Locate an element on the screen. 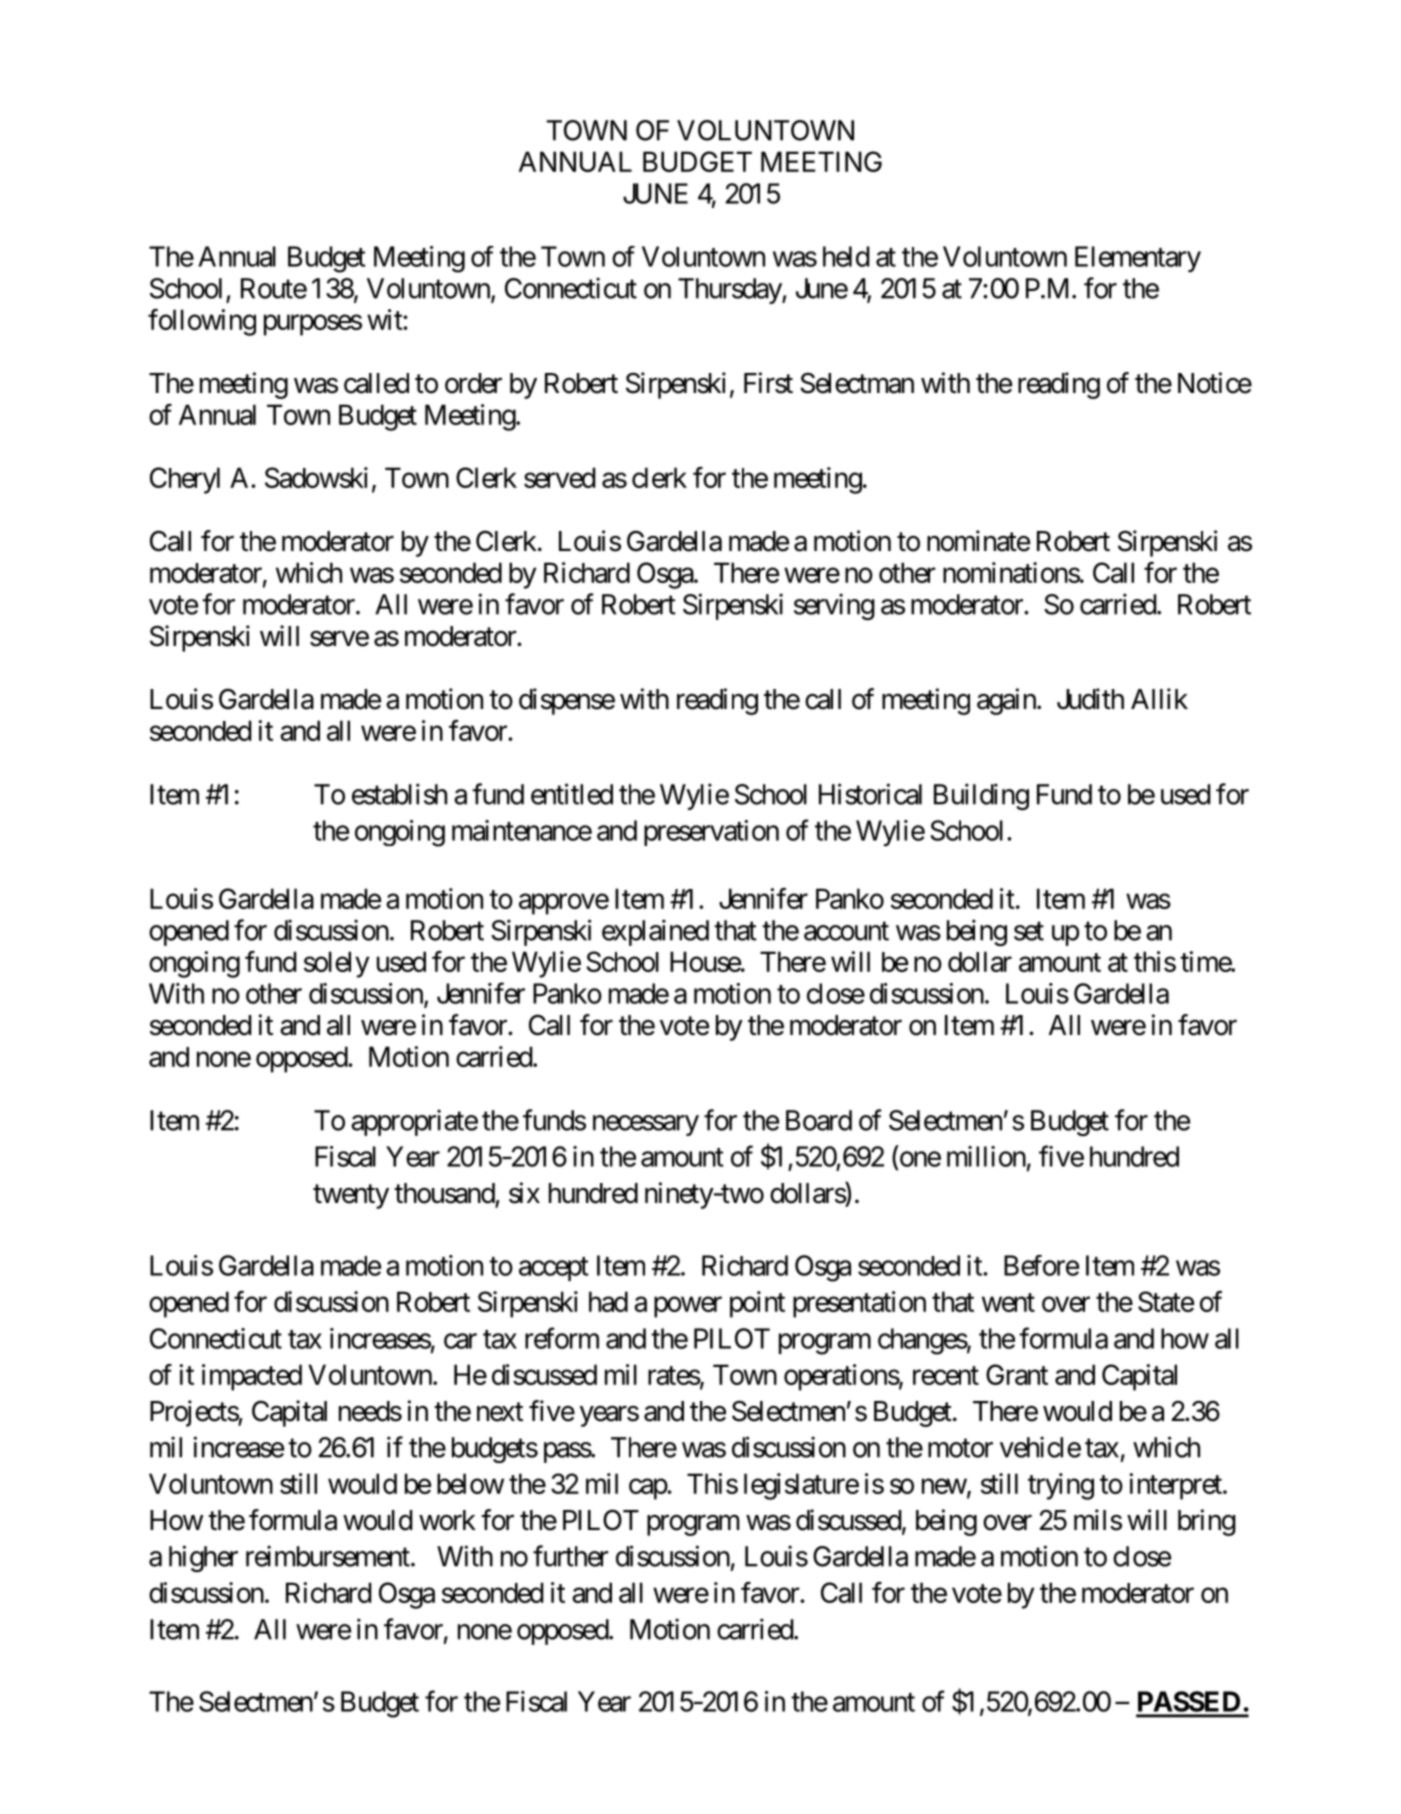  establish is located at coordinates (399, 794).
